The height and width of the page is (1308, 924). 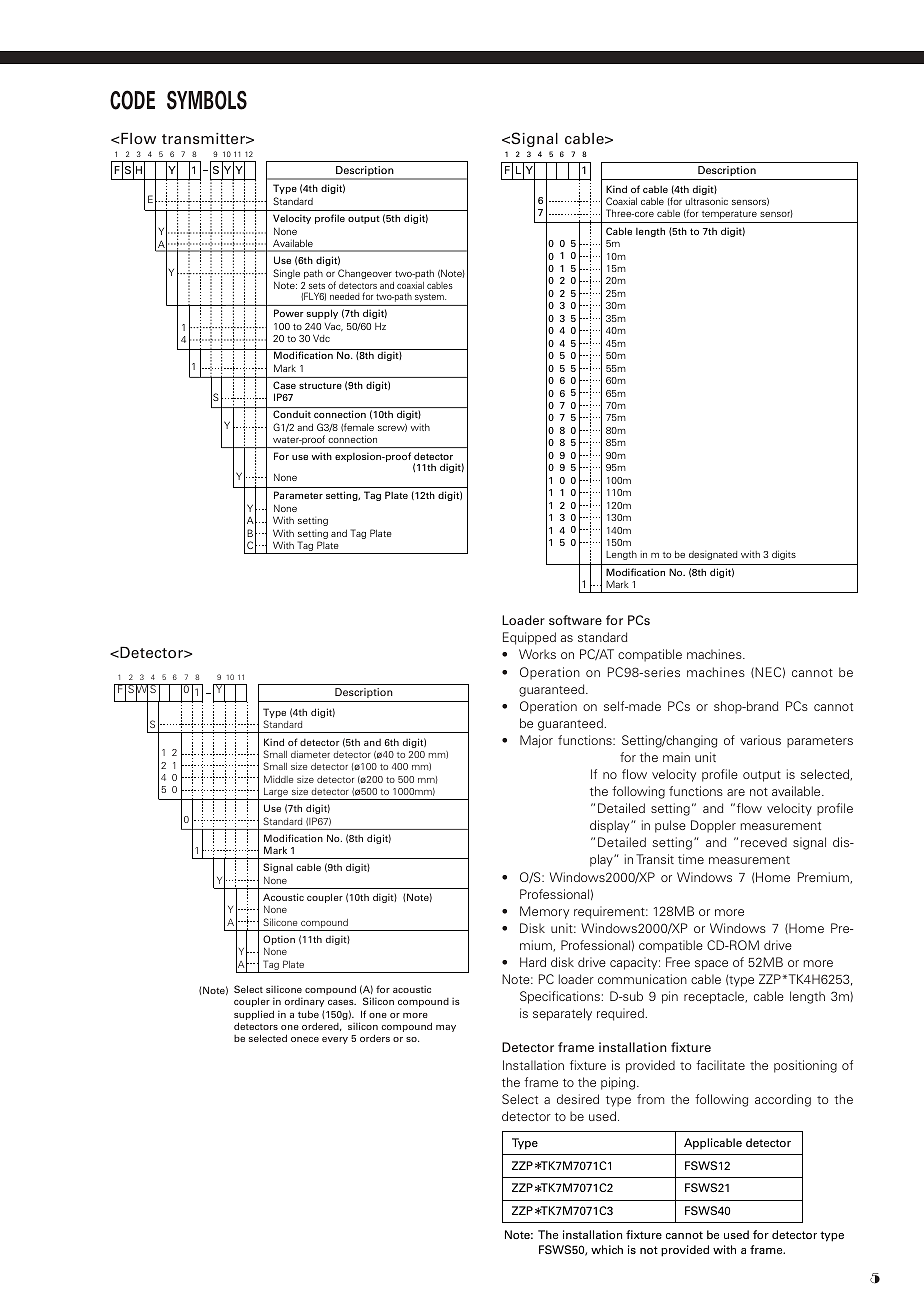 I want to click on according, so click(x=783, y=1100).
